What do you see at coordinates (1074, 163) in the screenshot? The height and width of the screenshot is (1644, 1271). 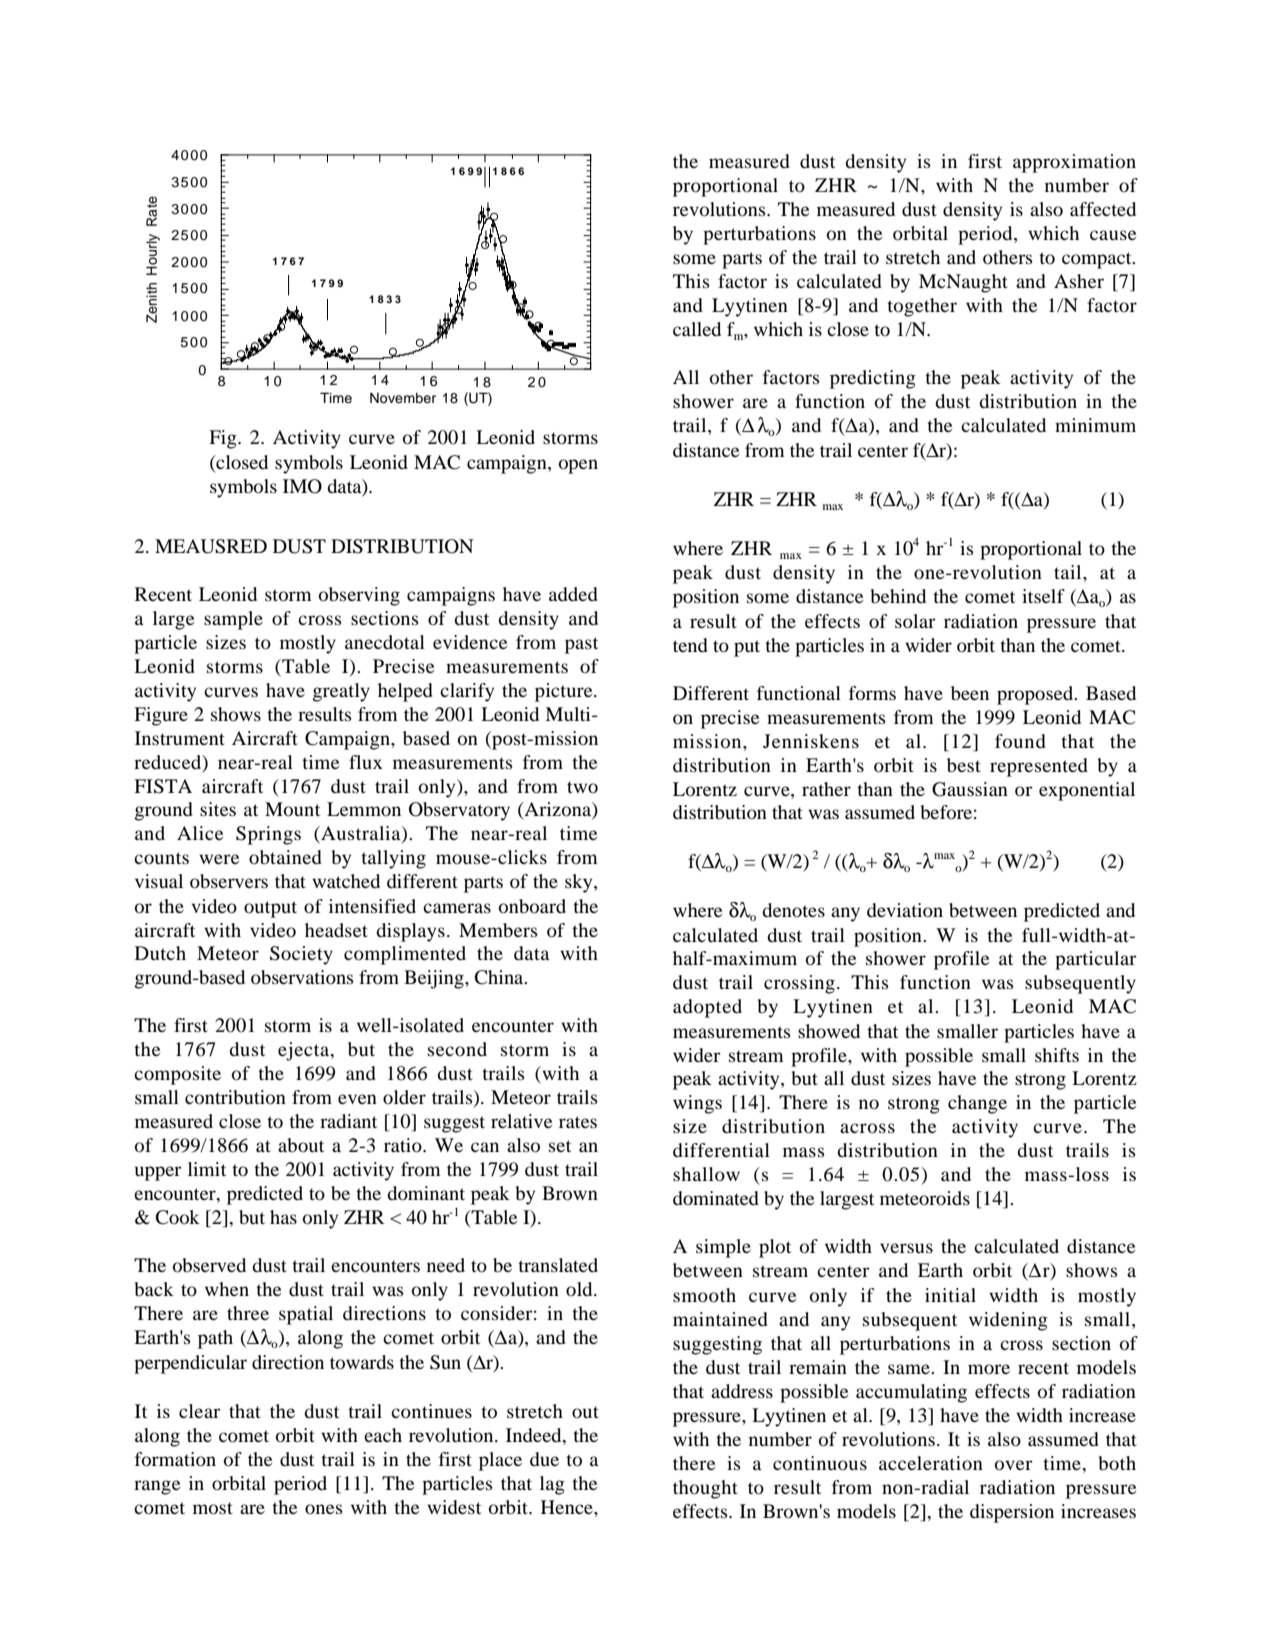 I see `approximation` at bounding box center [1074, 163].
